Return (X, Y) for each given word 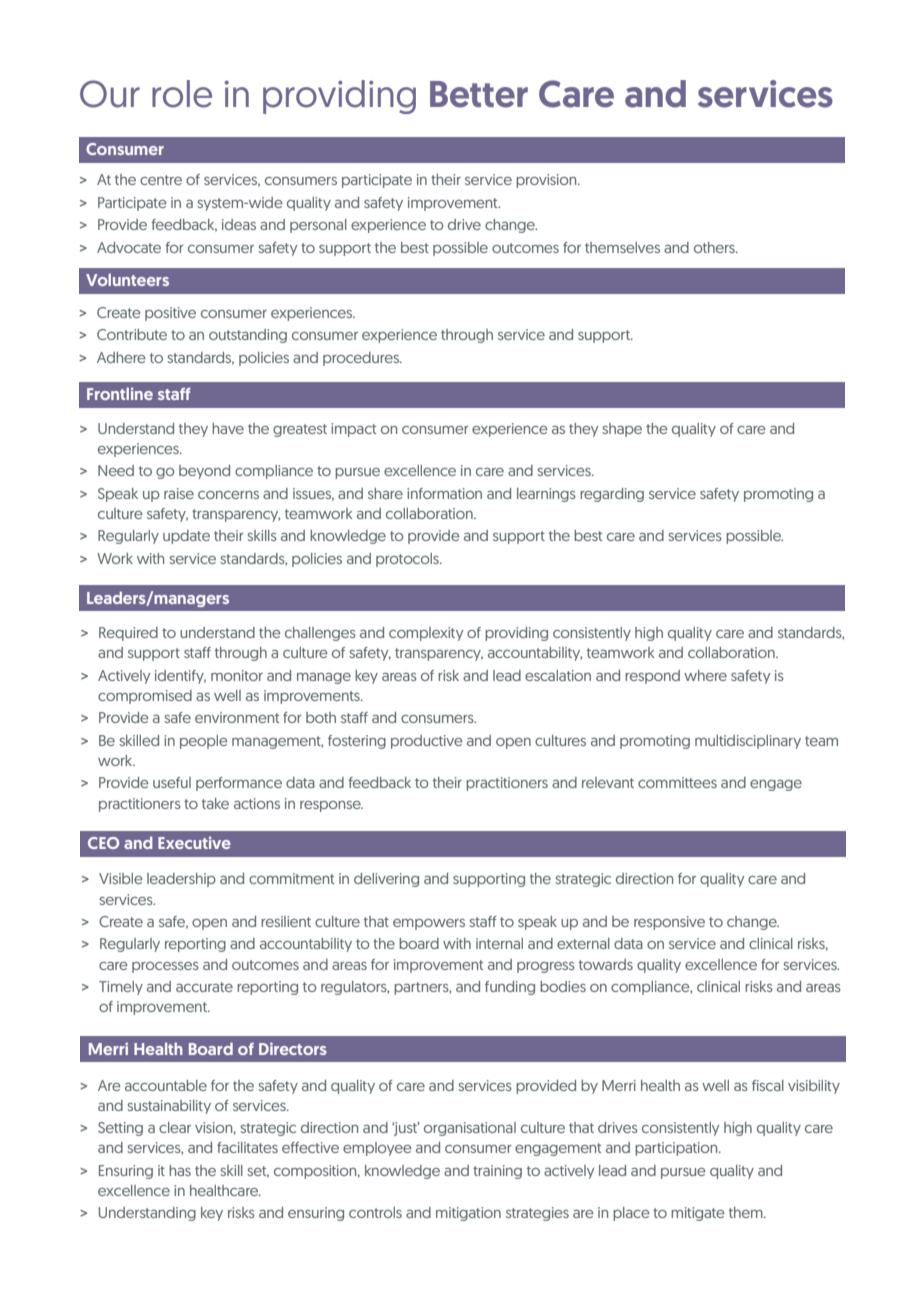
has (180, 1170)
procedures (362, 359)
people (204, 742)
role (182, 94)
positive (170, 314)
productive (427, 742)
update (186, 537)
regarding (612, 495)
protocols (408, 560)
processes (165, 967)
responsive (669, 923)
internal (499, 943)
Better (479, 94)
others (715, 247)
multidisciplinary (748, 742)
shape (622, 430)
